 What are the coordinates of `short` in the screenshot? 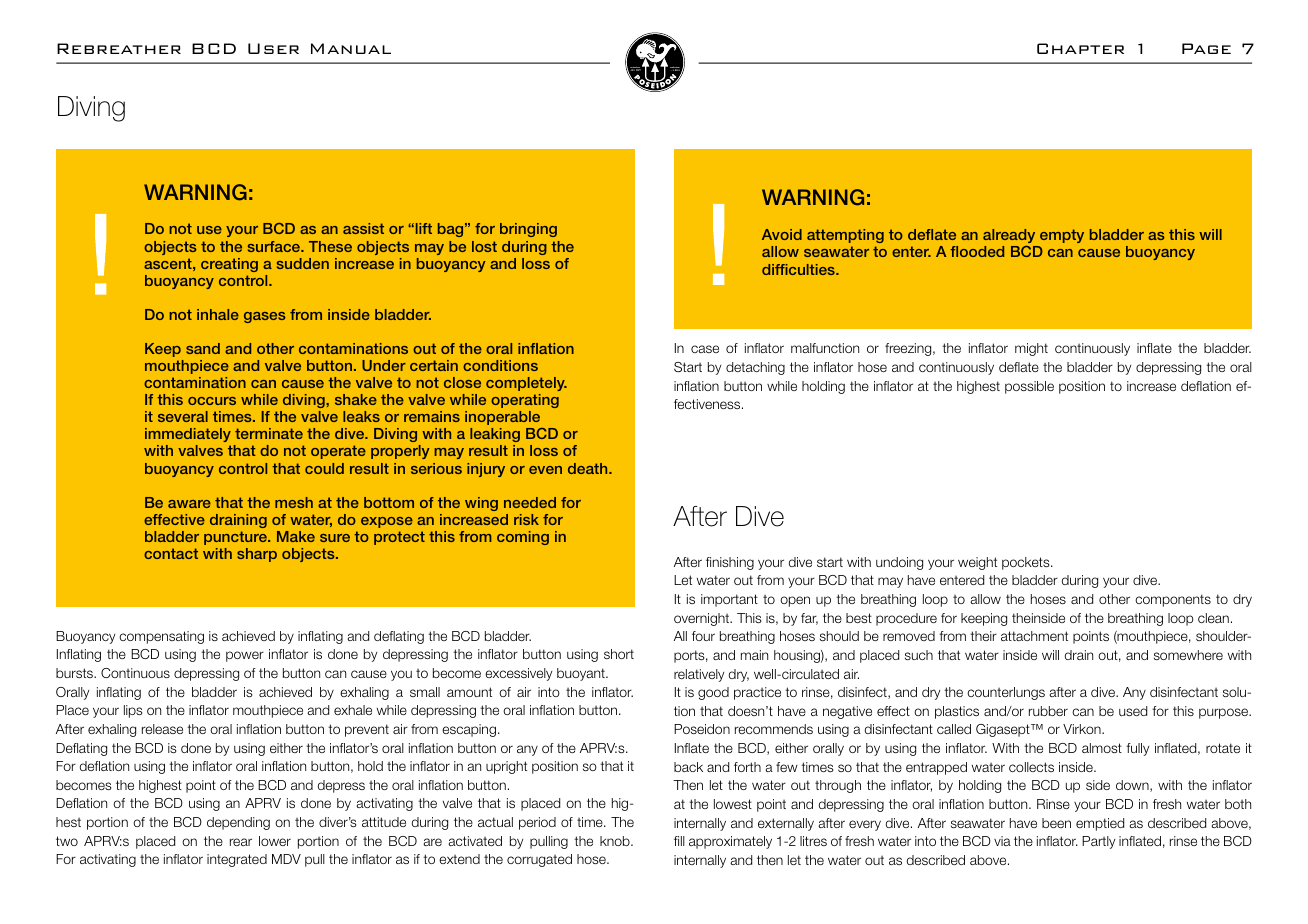 It's located at (619, 654).
